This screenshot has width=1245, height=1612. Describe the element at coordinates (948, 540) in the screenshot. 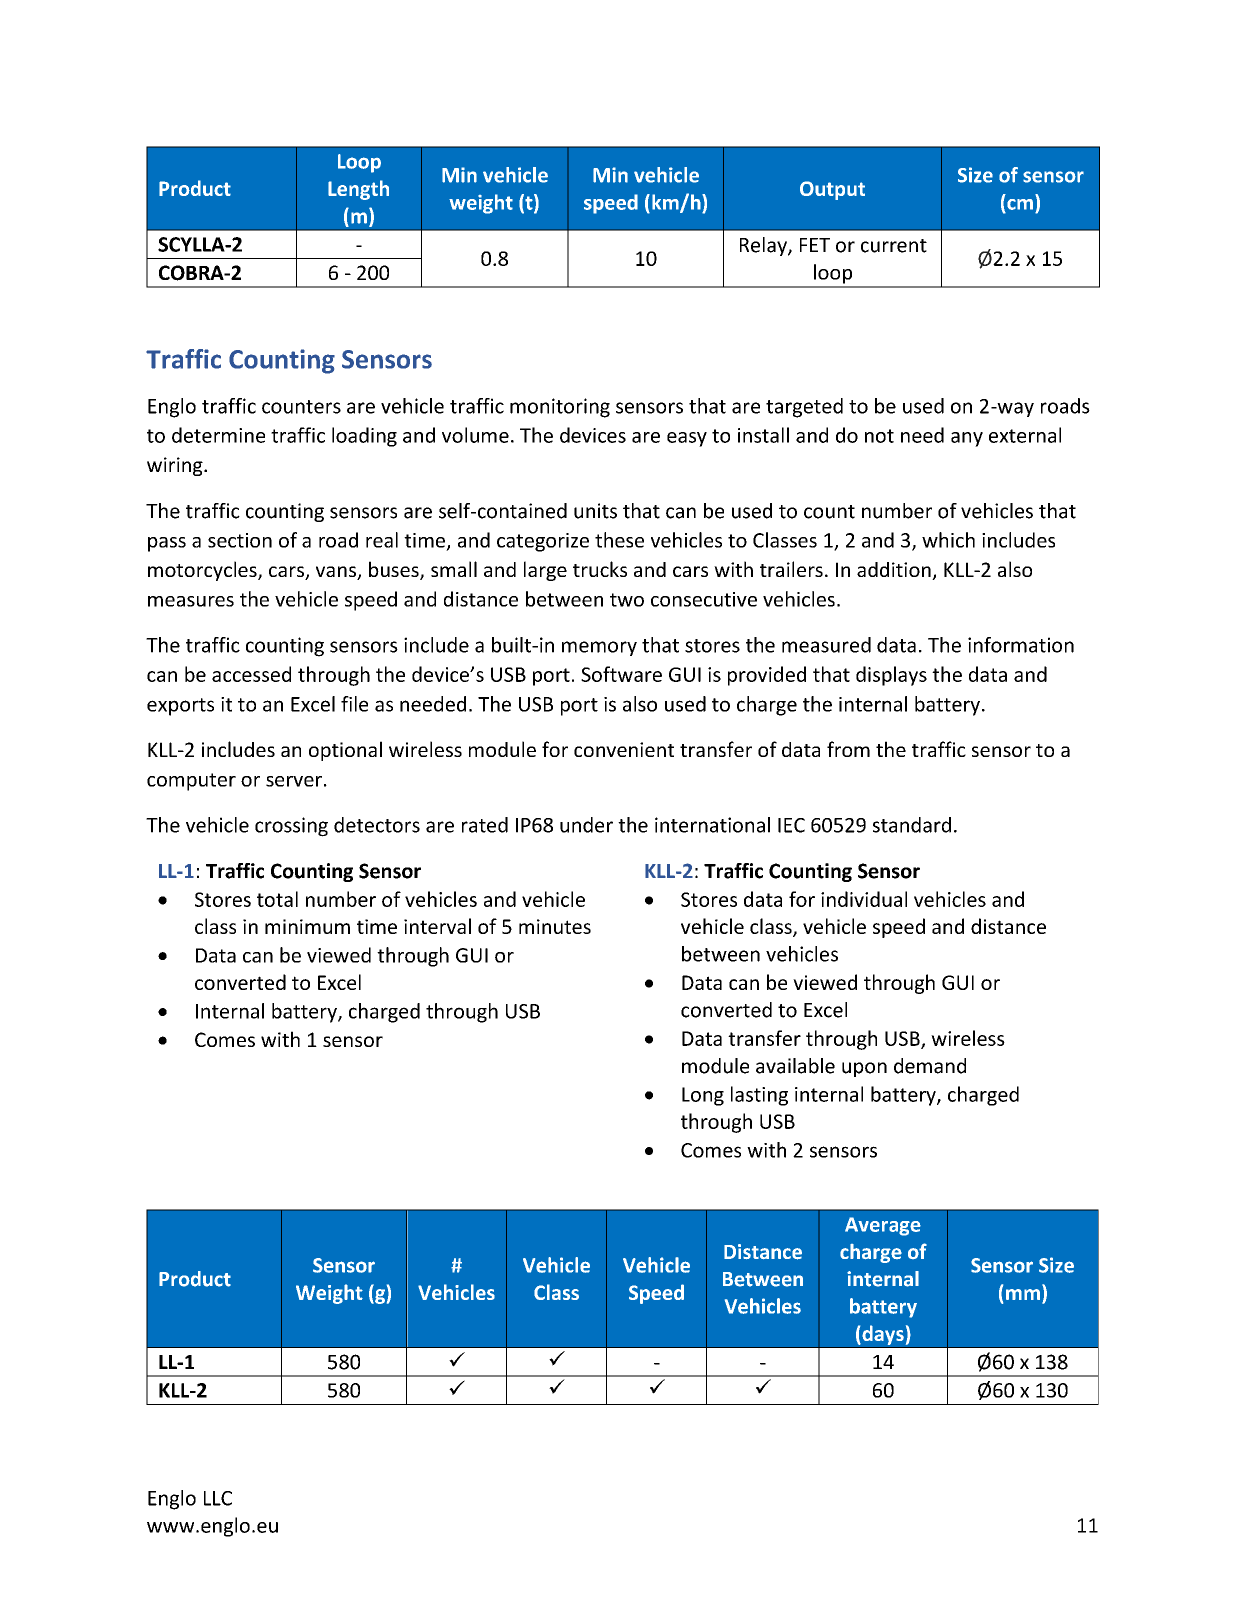

I see `which` at that location.
